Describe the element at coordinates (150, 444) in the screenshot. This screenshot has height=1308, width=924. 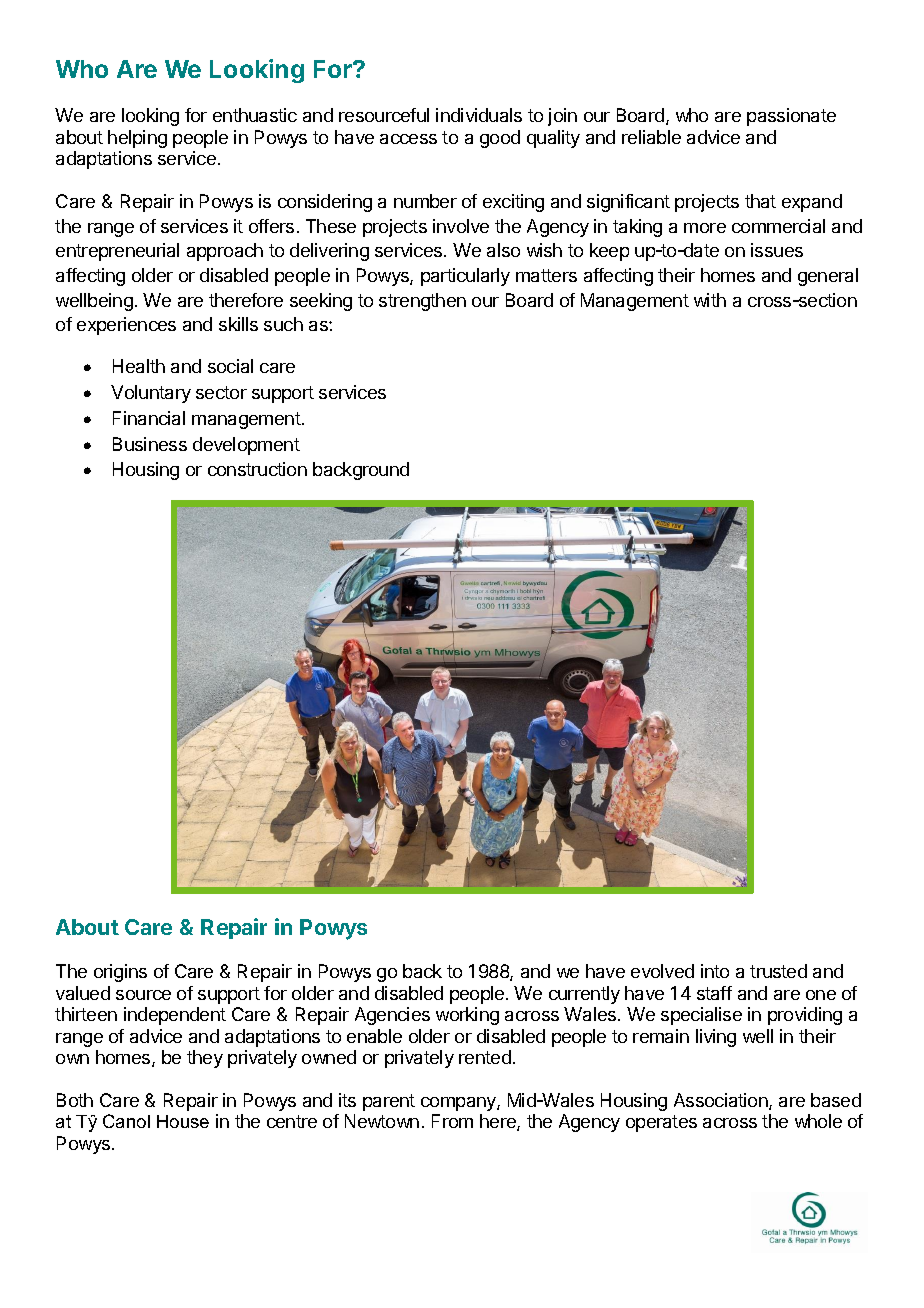
I see `Business` at that location.
